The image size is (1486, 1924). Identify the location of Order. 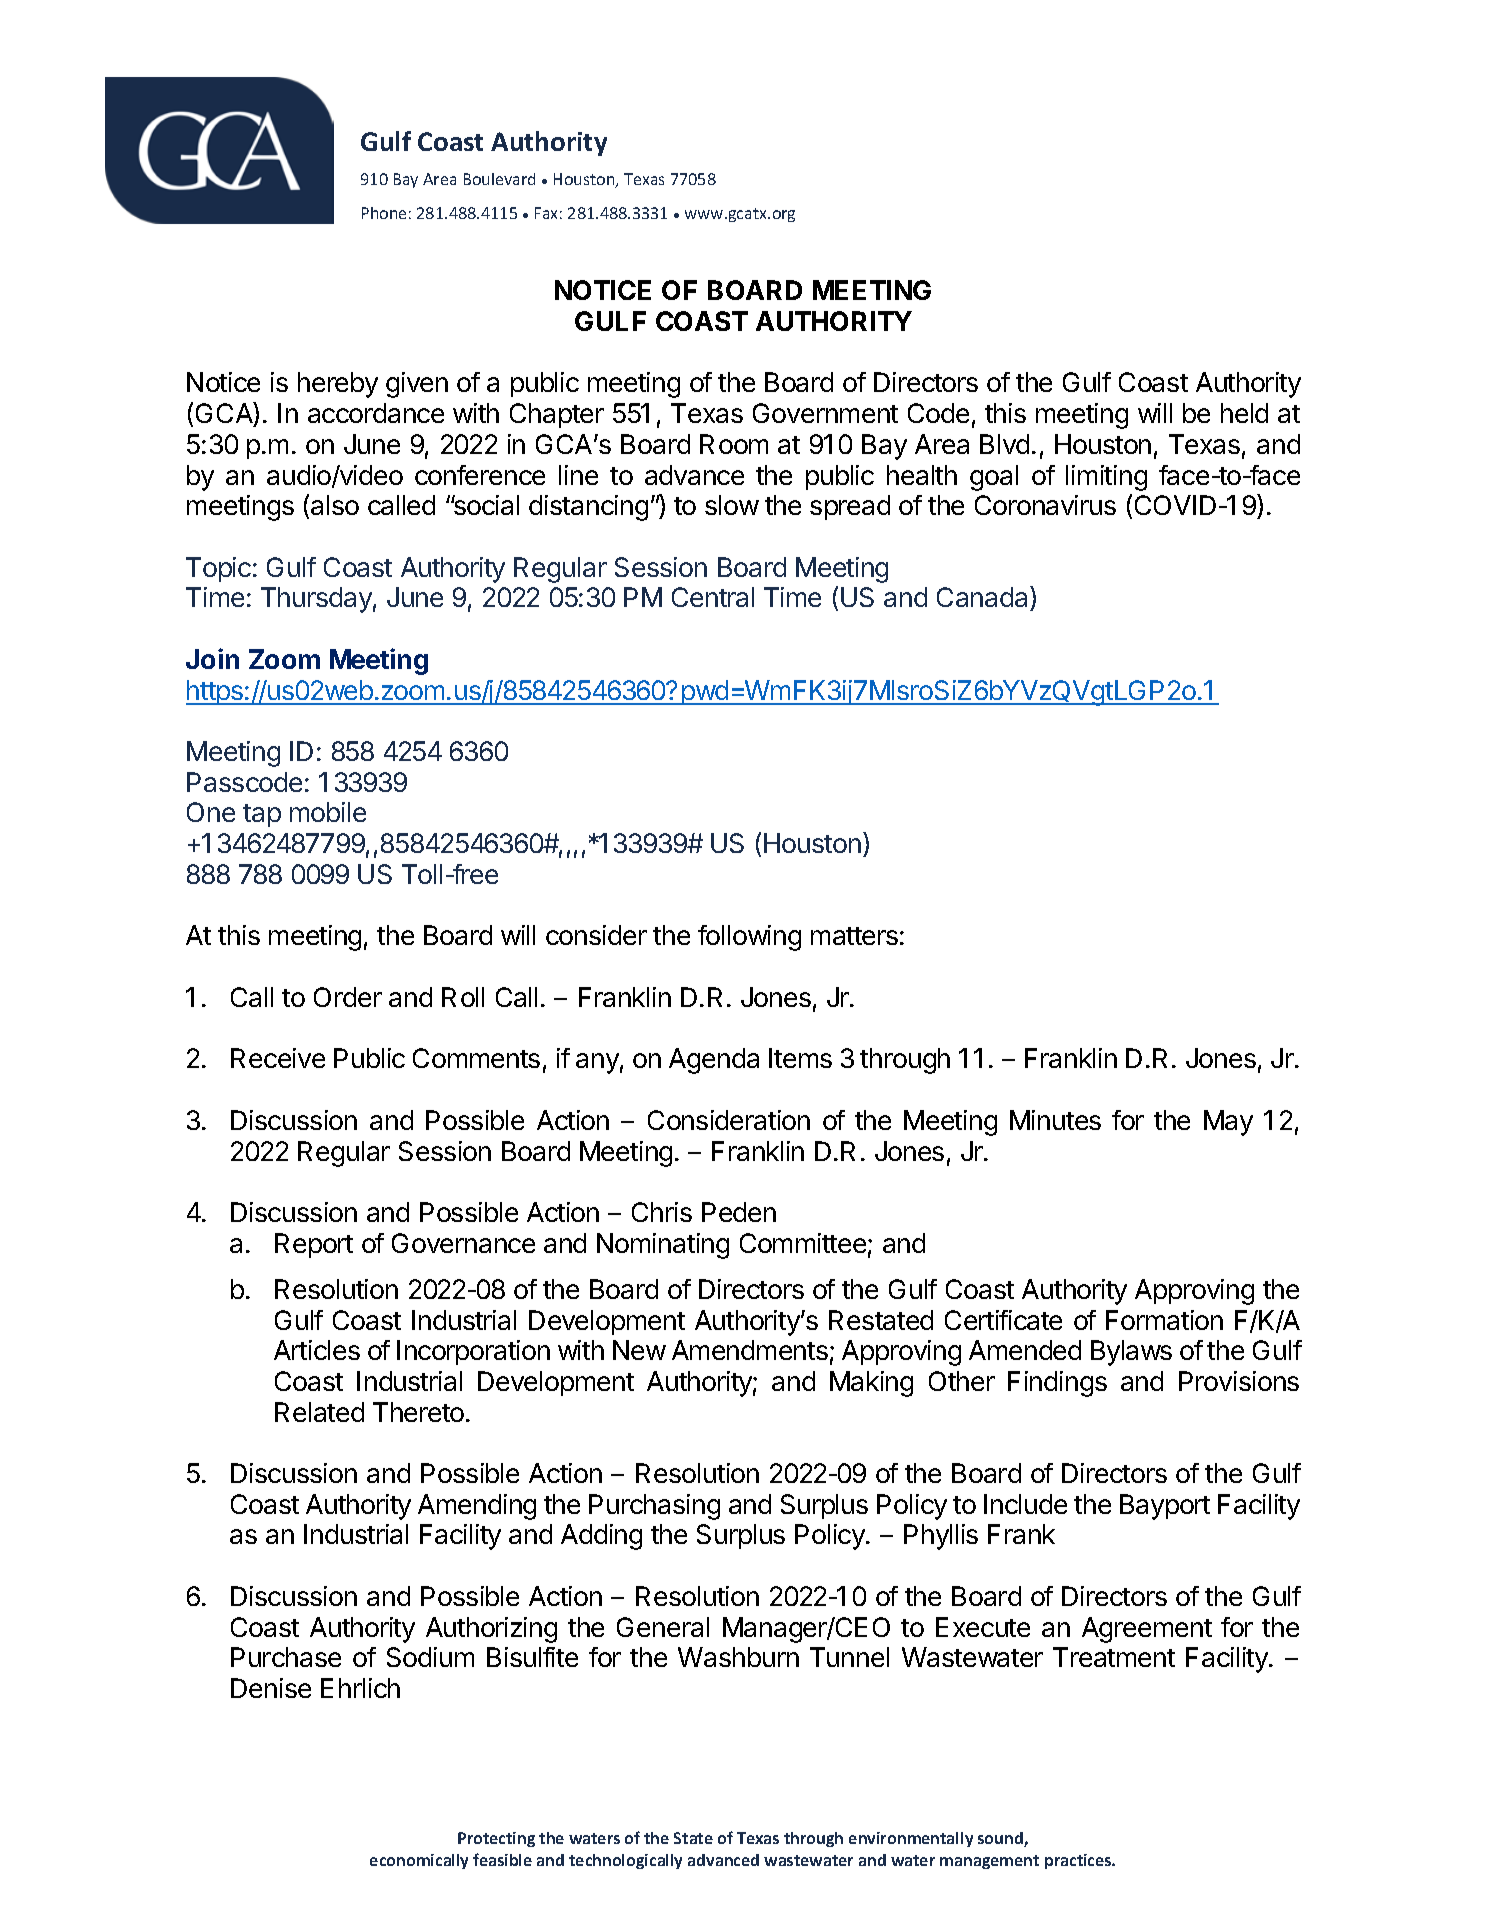
(348, 997).
